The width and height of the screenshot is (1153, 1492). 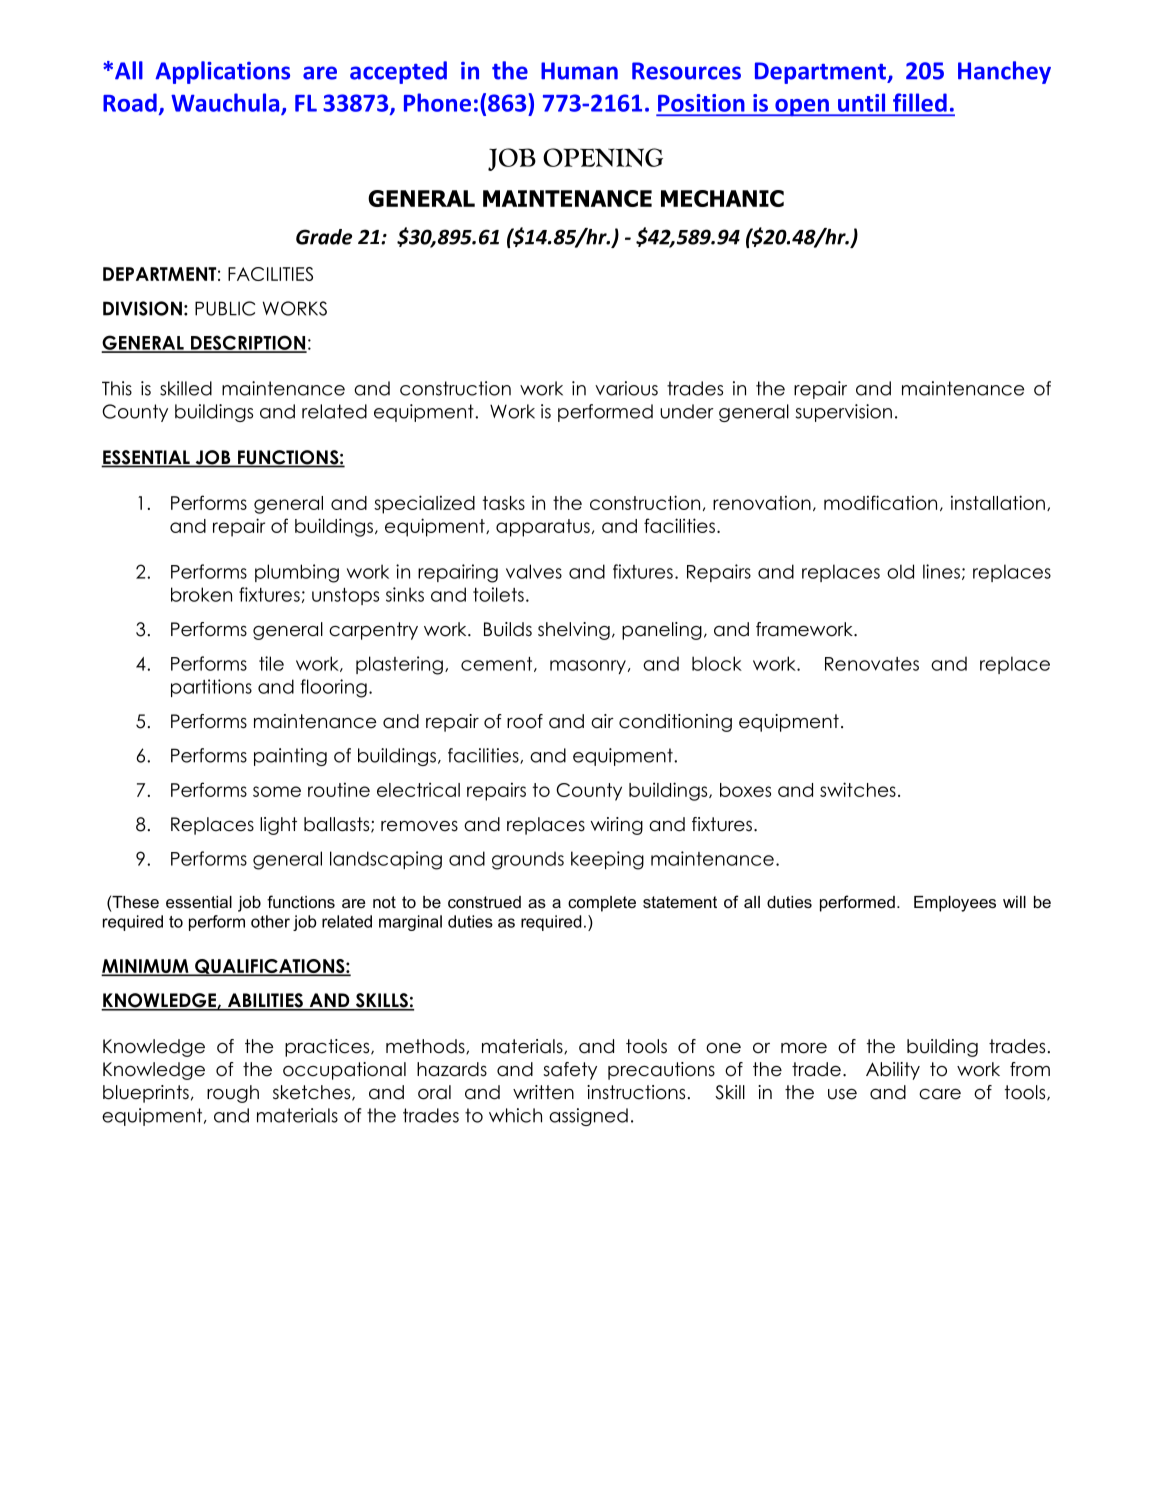 What do you see at coordinates (233, 1094) in the screenshot?
I see `rough` at bounding box center [233, 1094].
